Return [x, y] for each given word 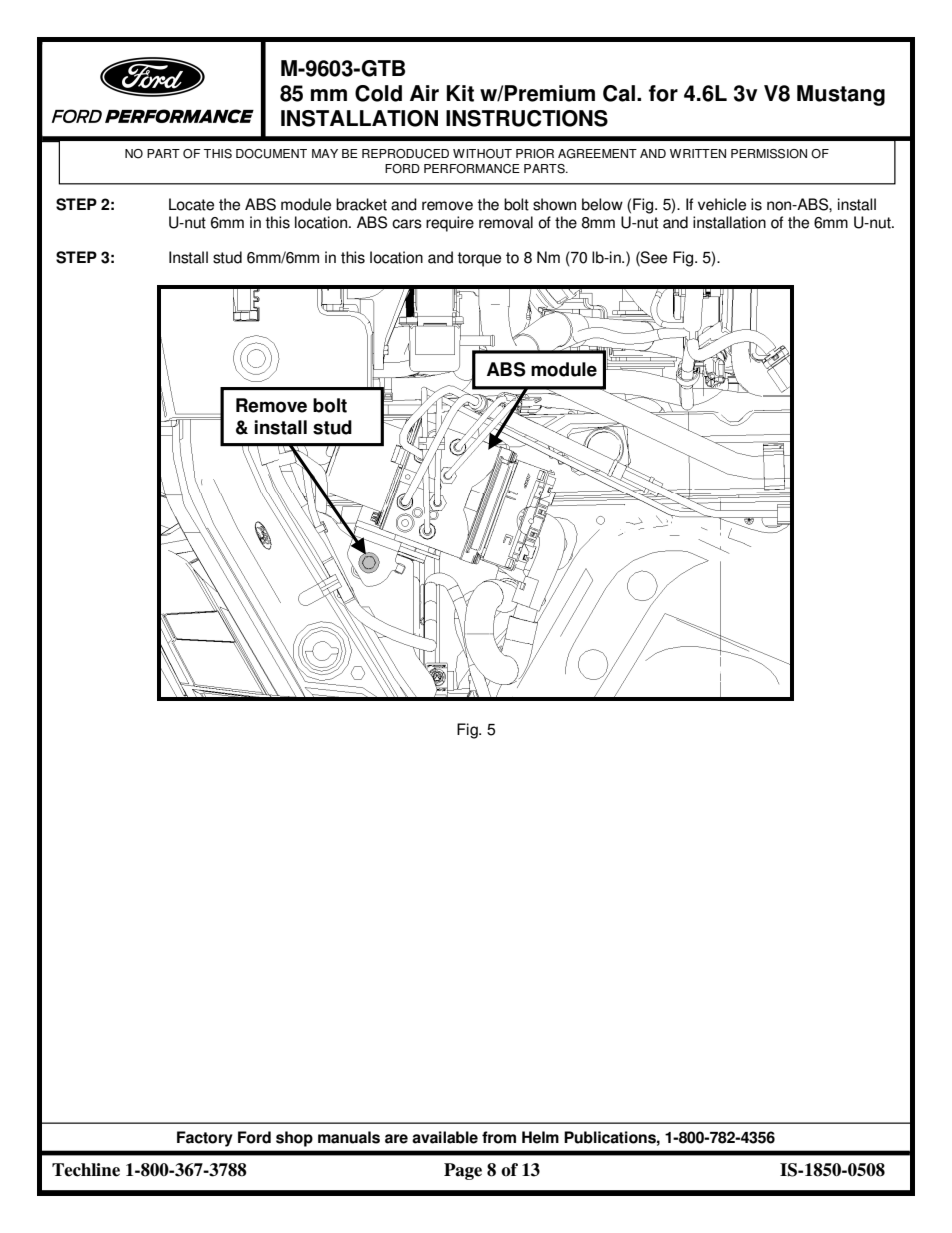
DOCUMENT [271, 154]
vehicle [722, 204]
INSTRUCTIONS [527, 118]
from [499, 1137]
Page [463, 1171]
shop [294, 1139]
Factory [205, 1139]
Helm [540, 1137]
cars [407, 224]
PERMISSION [769, 154]
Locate [191, 204]
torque [479, 259]
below [602, 204]
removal [506, 222]
